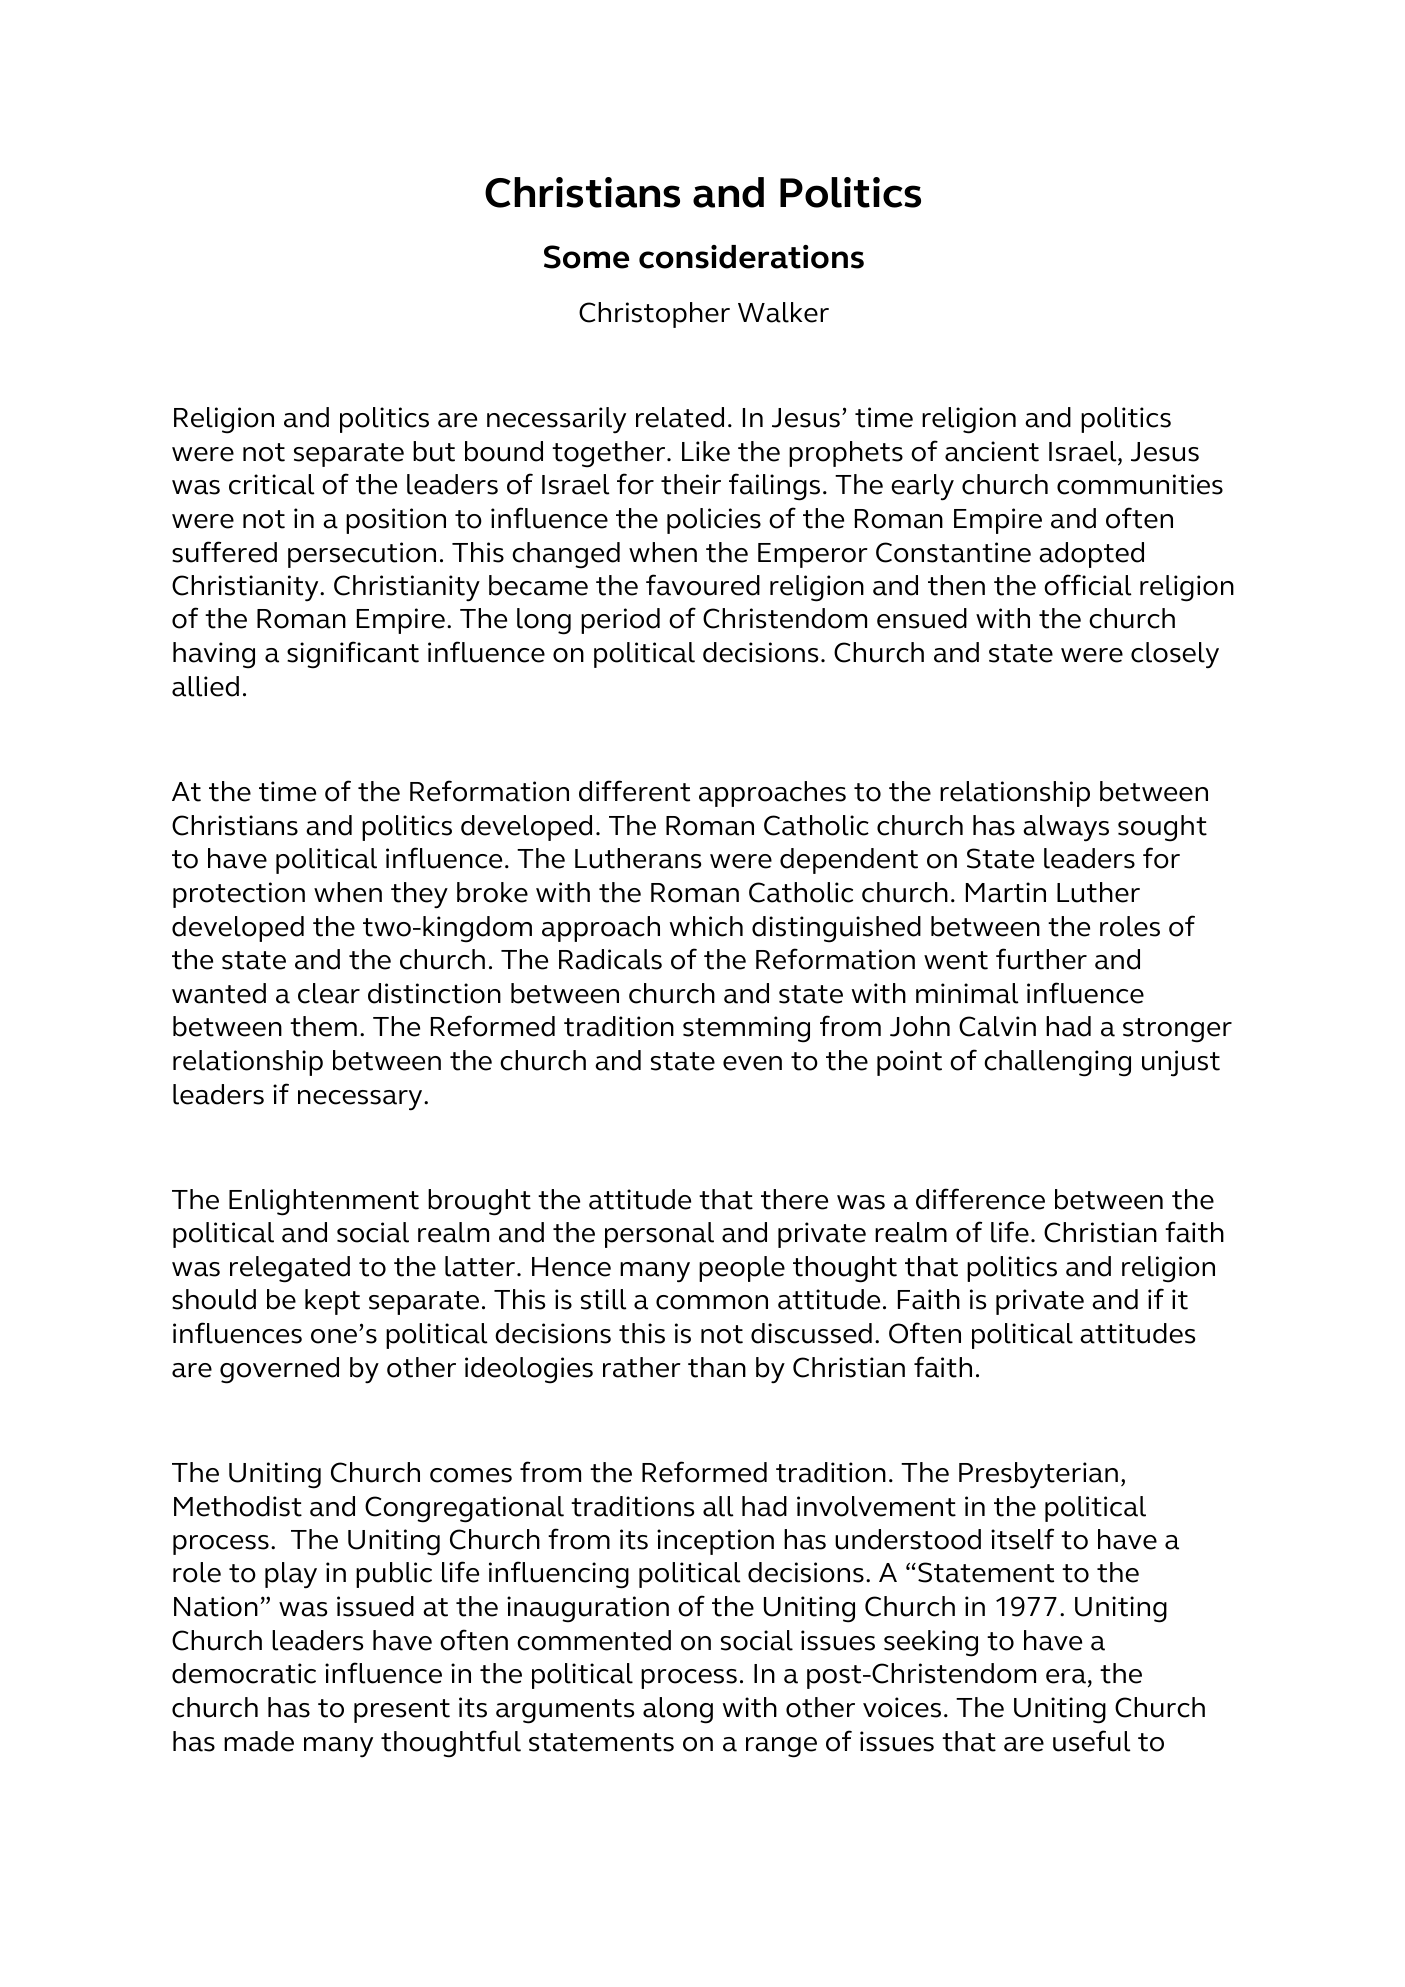  I want to click on ancient, so click(992, 451).
